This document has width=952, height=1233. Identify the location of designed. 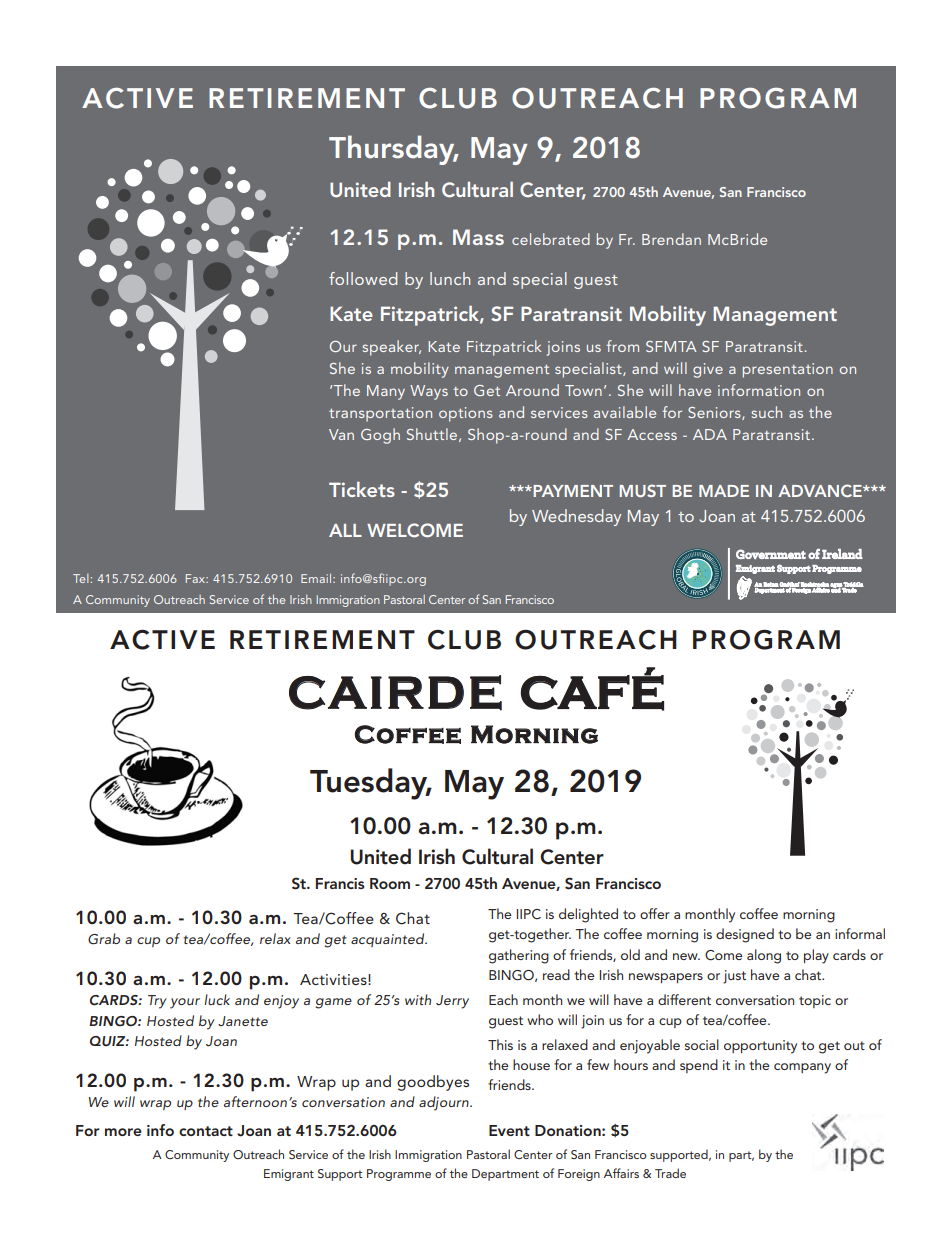
(745, 935).
